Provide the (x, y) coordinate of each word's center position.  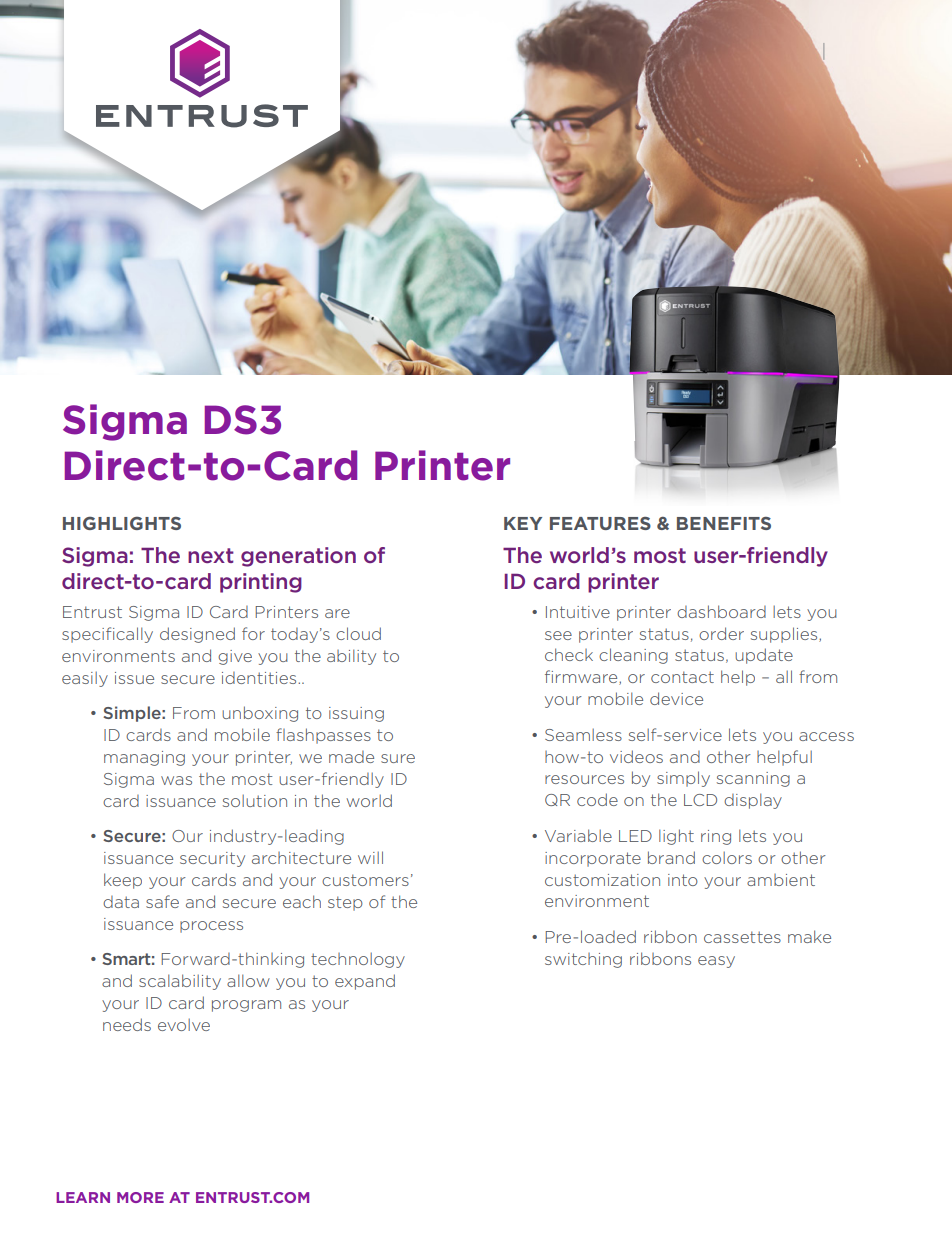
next (211, 555)
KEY (523, 523)
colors (727, 857)
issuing (356, 714)
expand (365, 982)
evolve (184, 1024)
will (370, 857)
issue (134, 678)
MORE (140, 1197)
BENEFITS (724, 523)
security (212, 859)
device (676, 698)
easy (716, 962)
